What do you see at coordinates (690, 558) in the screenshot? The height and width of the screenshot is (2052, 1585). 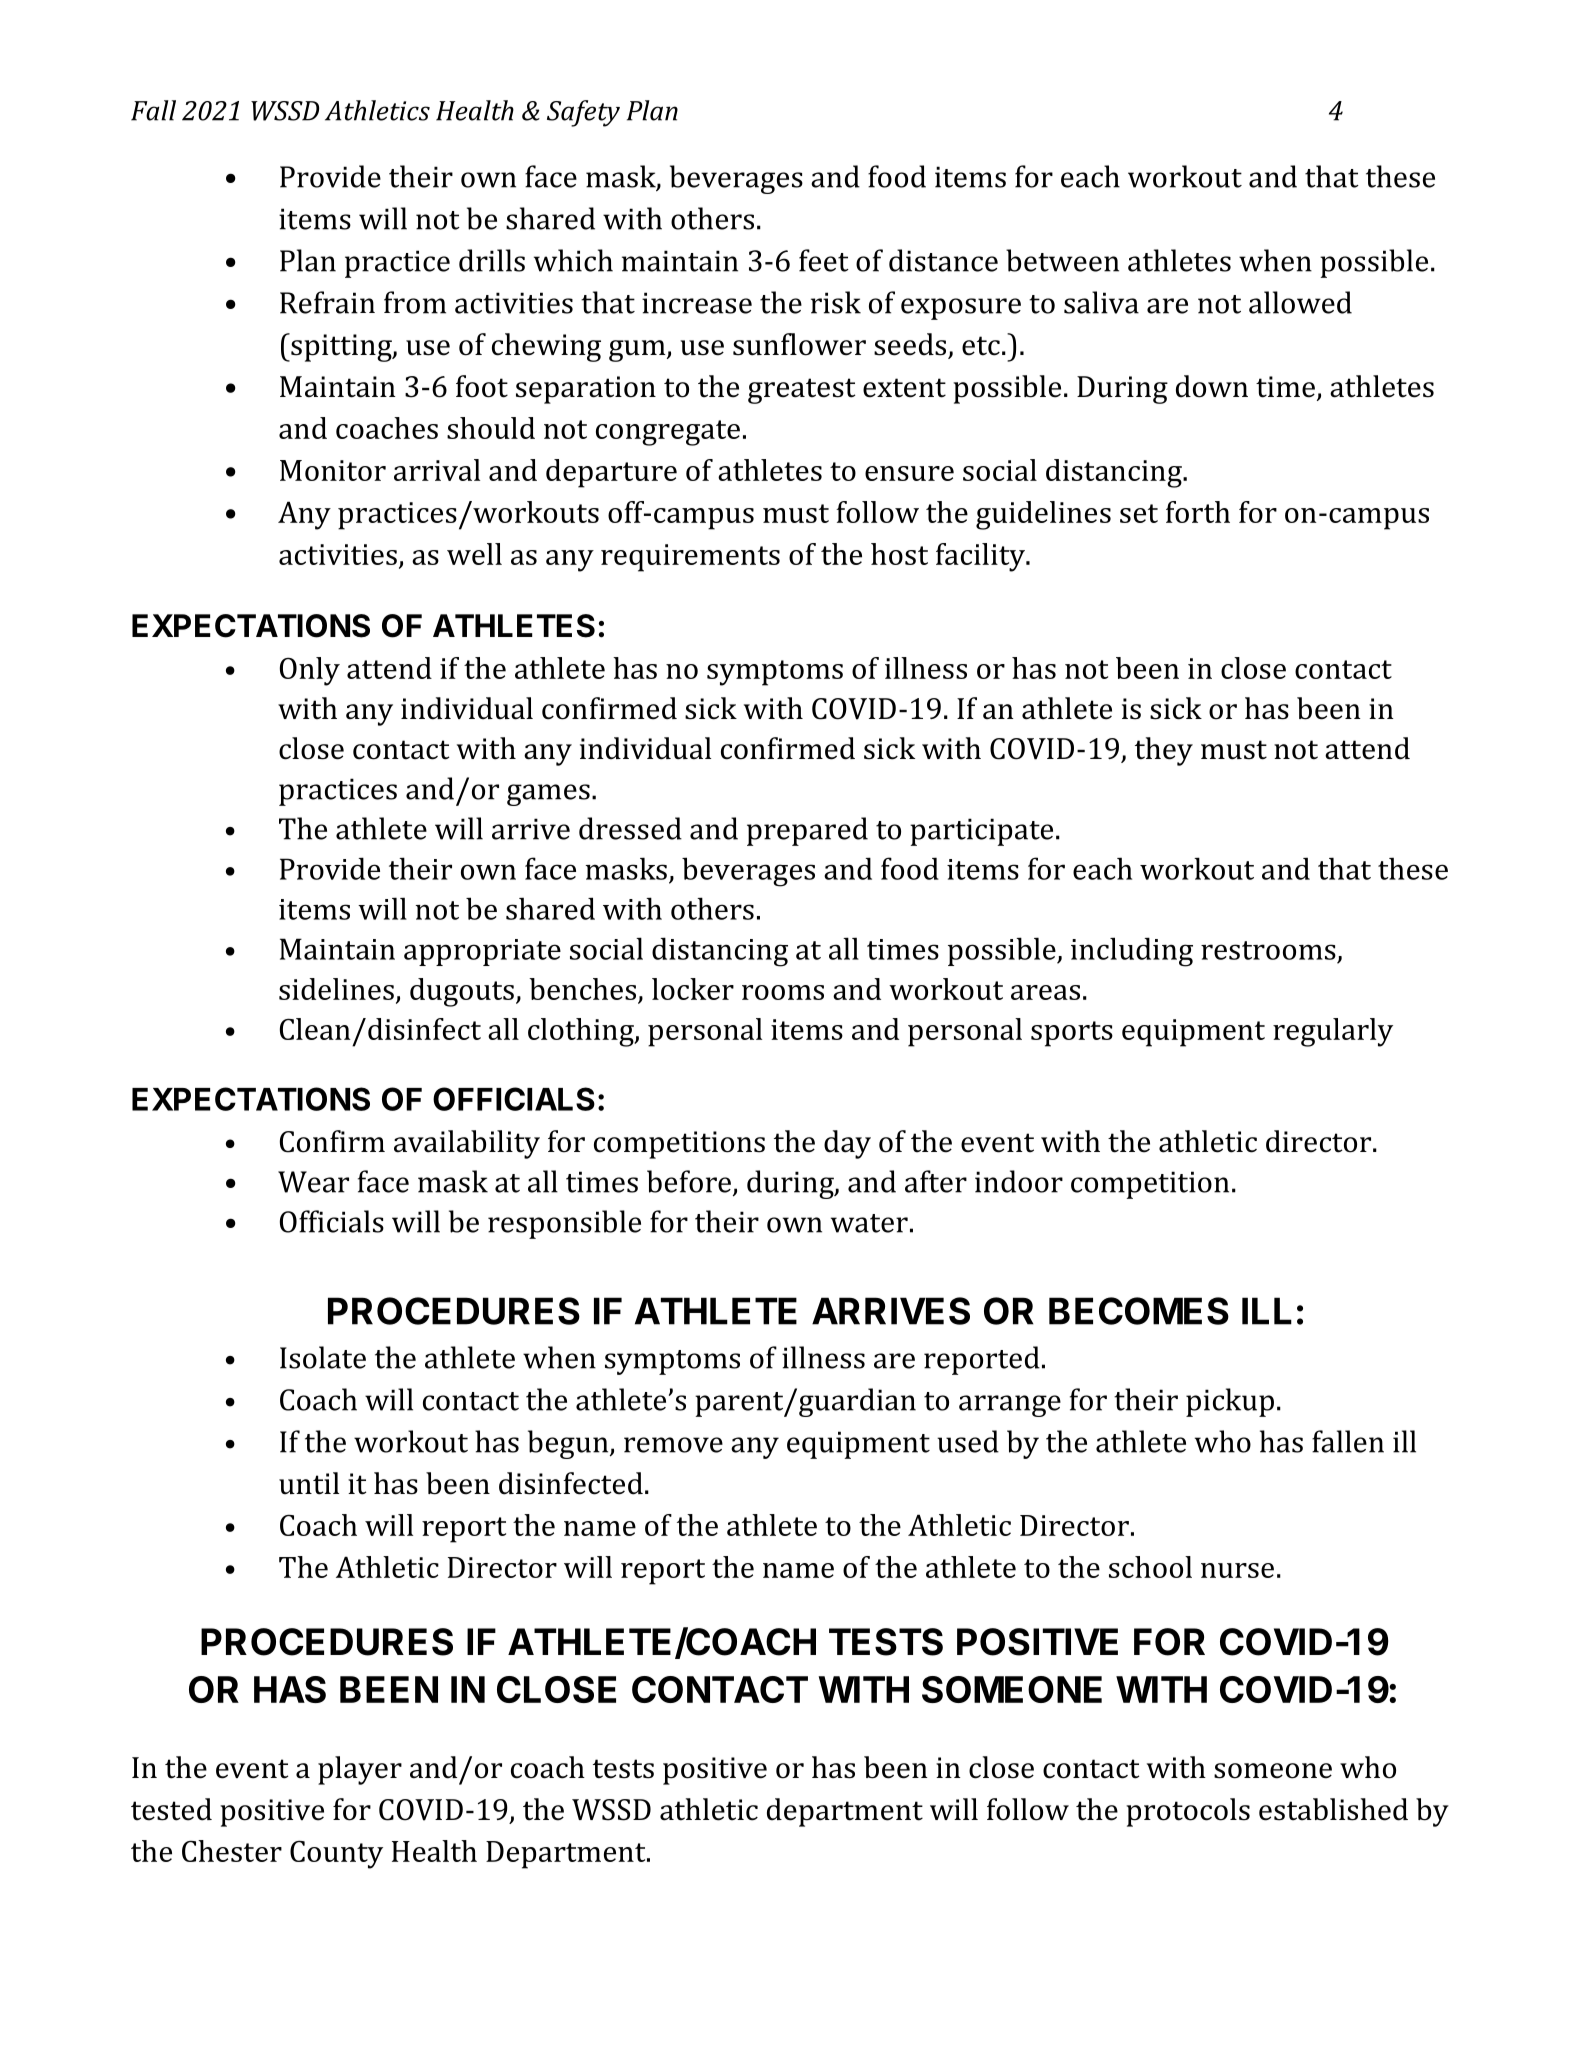 I see `requirements` at bounding box center [690, 558].
